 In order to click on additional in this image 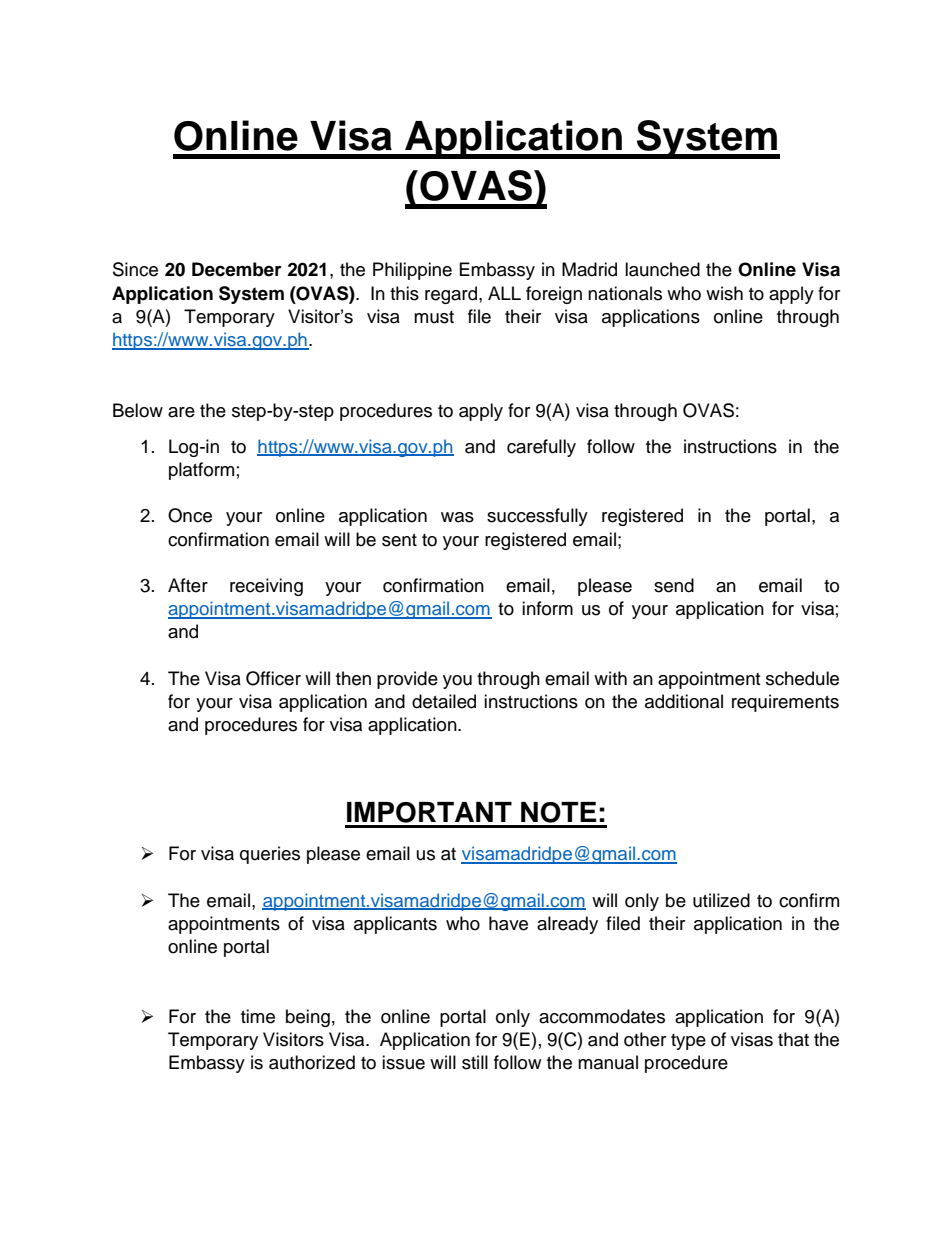, I will do `click(684, 701)`.
